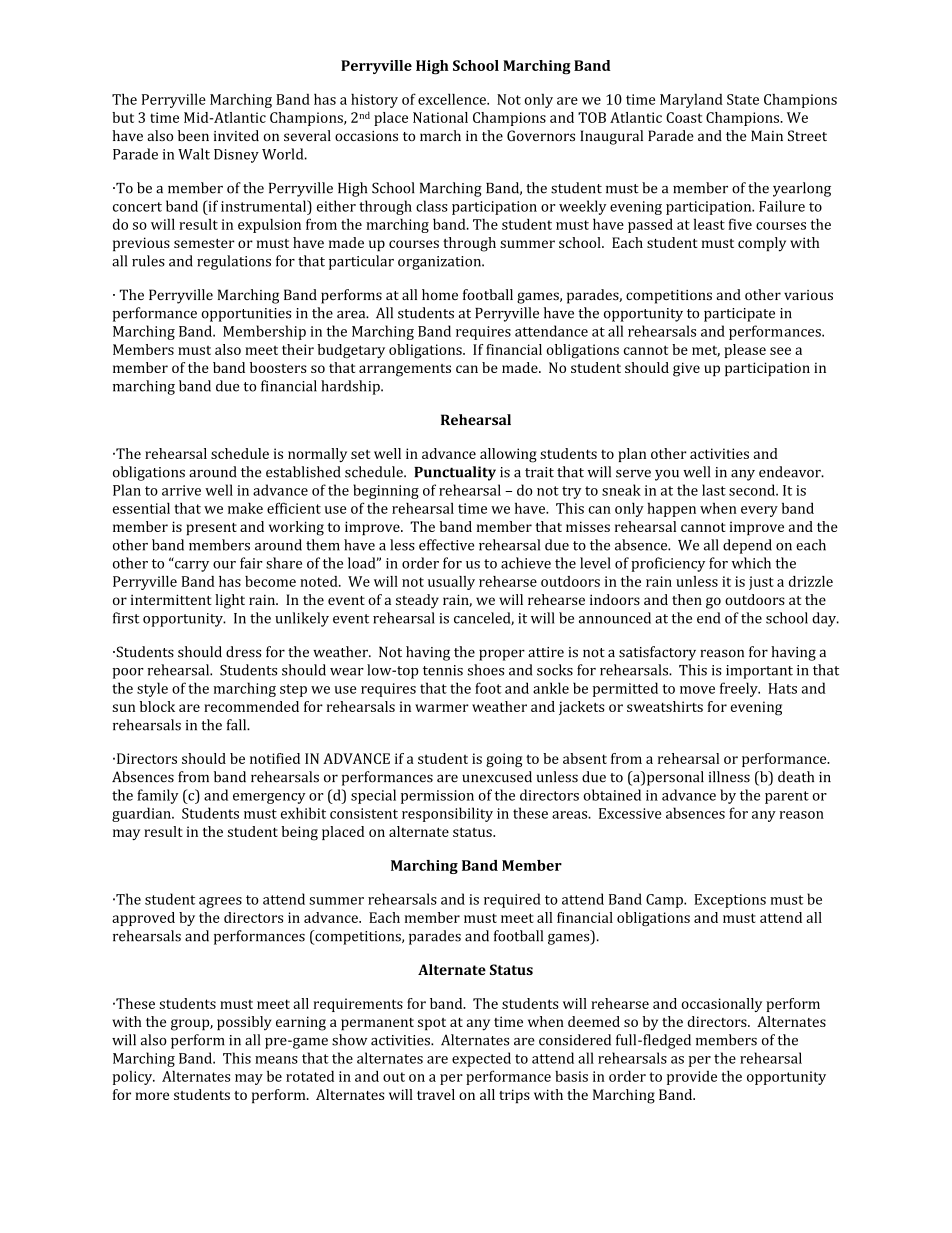  Describe the element at coordinates (455, 473) in the page. I see `Punctuality` at that location.
